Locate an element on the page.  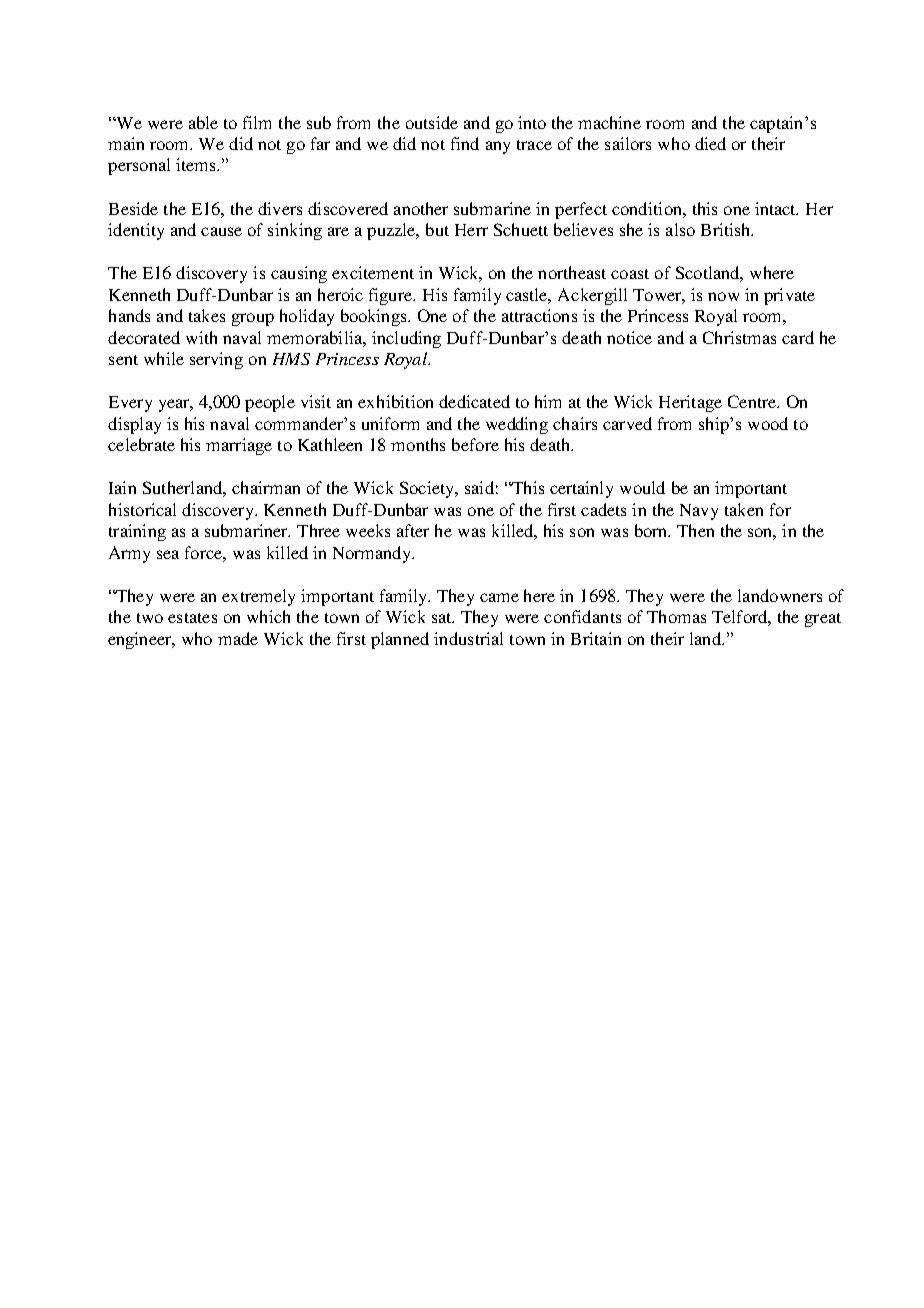
Then is located at coordinates (695, 530).
